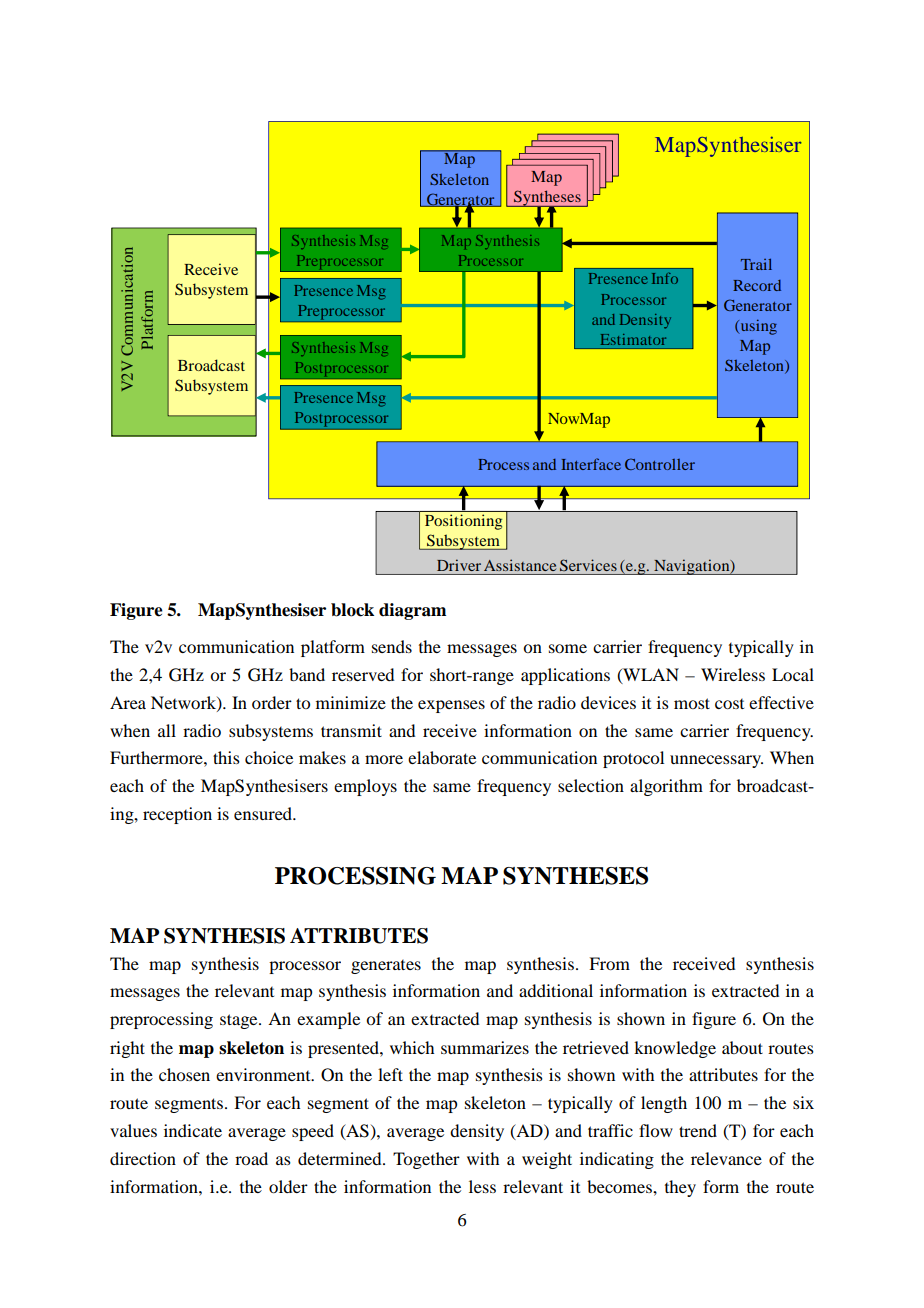  Describe the element at coordinates (660, 464) in the screenshot. I see `Controller` at that location.
